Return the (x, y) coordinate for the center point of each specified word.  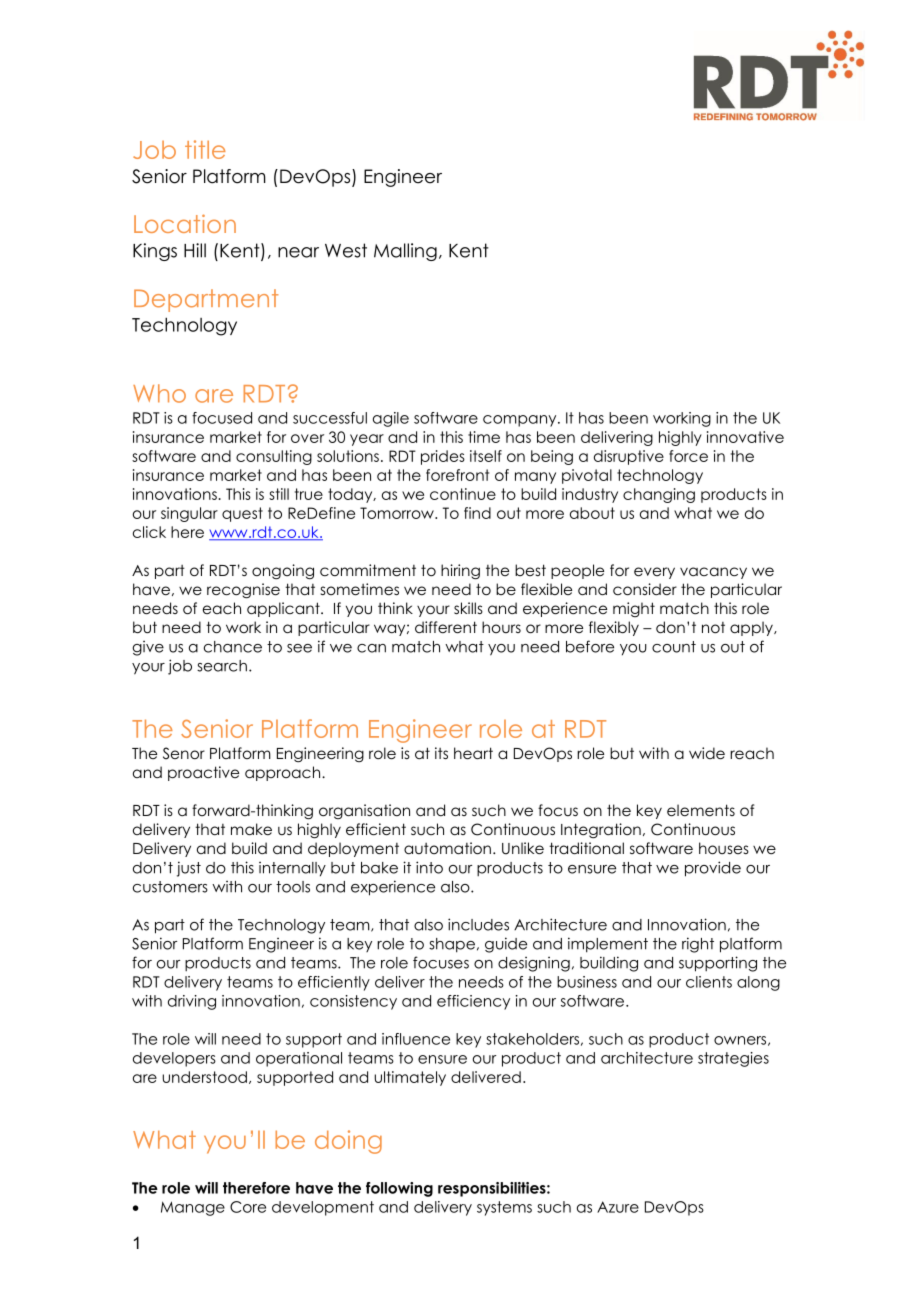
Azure (618, 1207)
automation (447, 848)
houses (724, 848)
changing (659, 495)
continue (463, 494)
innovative (745, 437)
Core (248, 1207)
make (251, 829)
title (205, 149)
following (399, 1189)
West (346, 250)
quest (242, 514)
